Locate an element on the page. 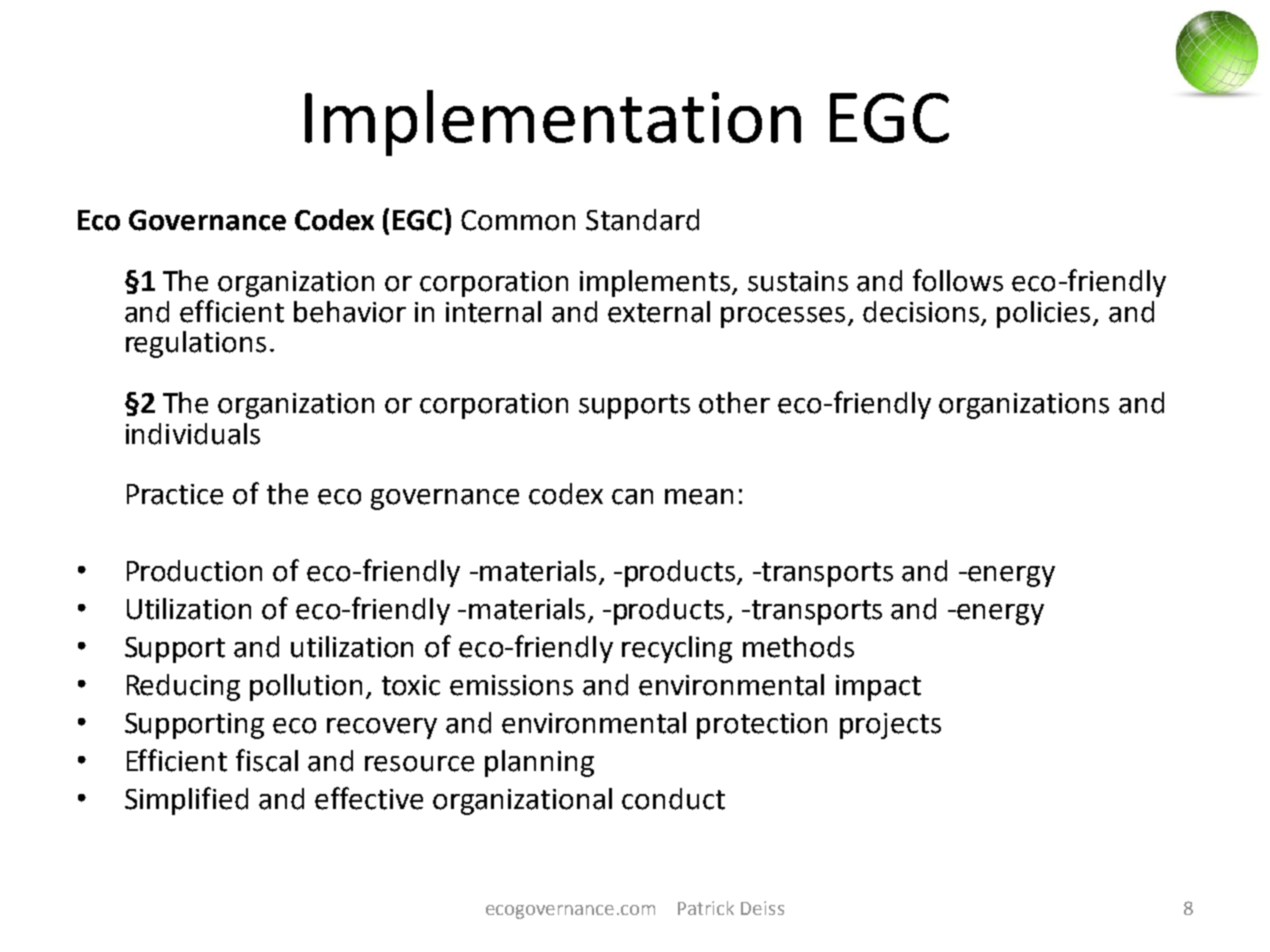  Simplified is located at coordinates (186, 801).
